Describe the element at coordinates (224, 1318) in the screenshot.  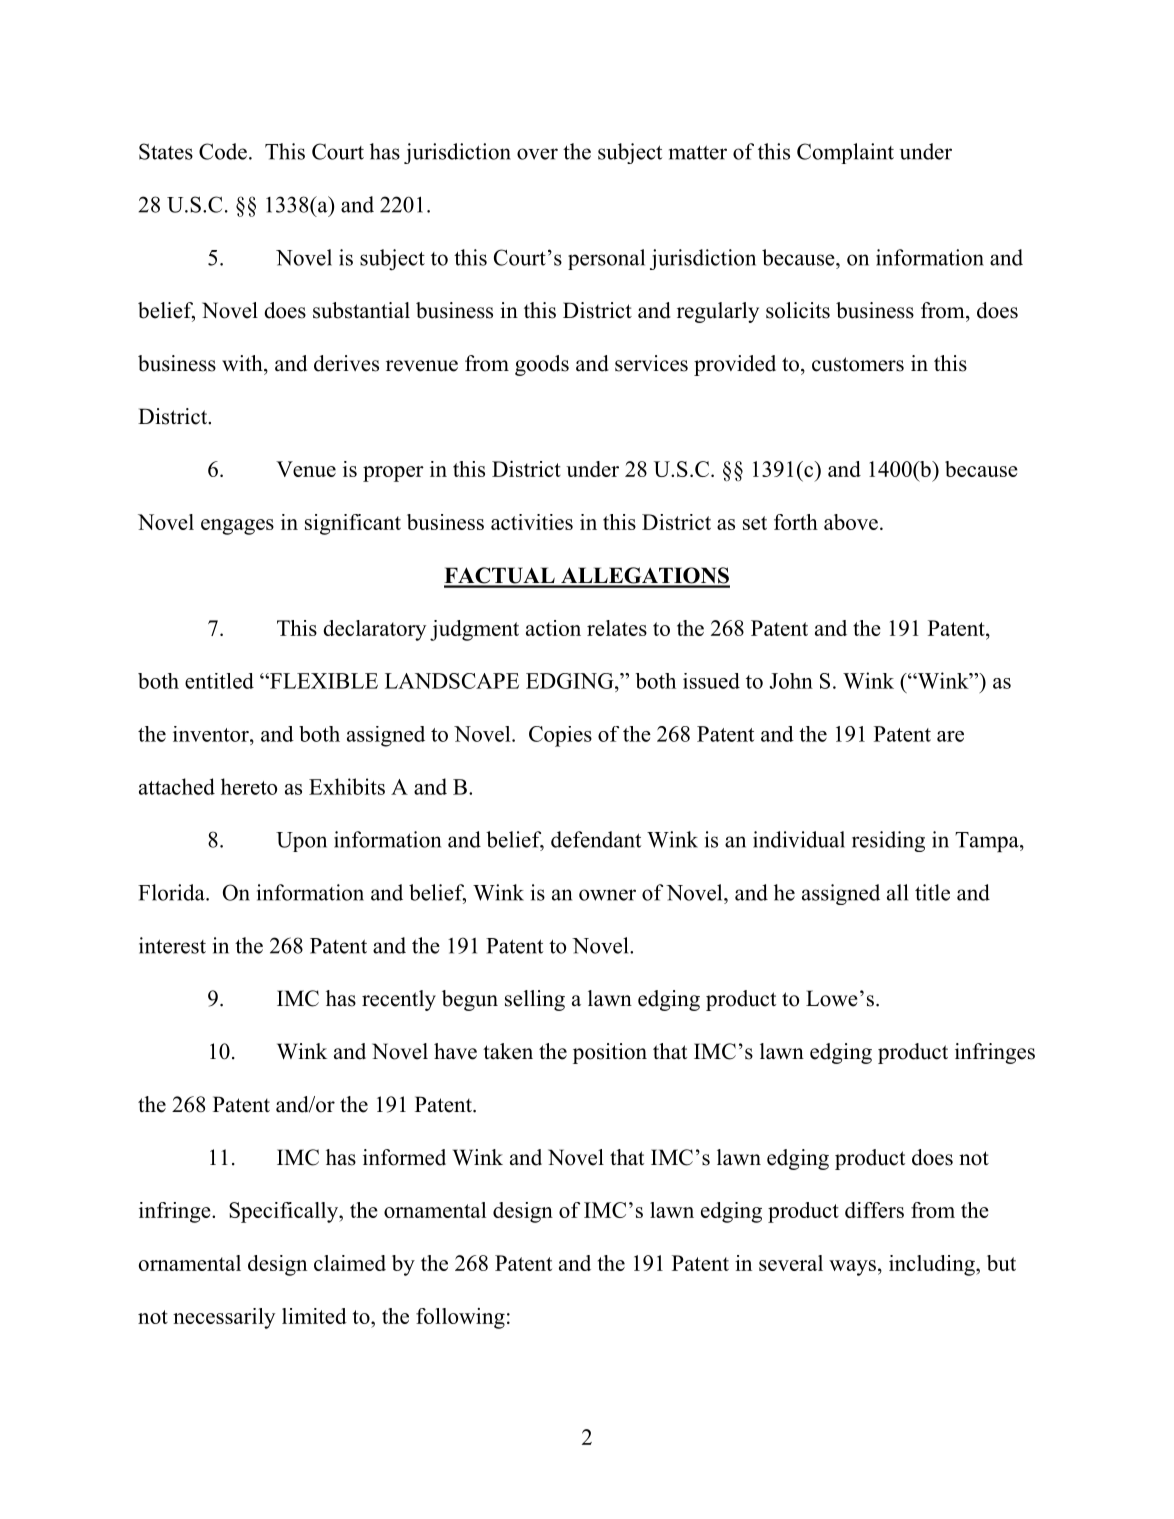
I see `necessarily` at that location.
